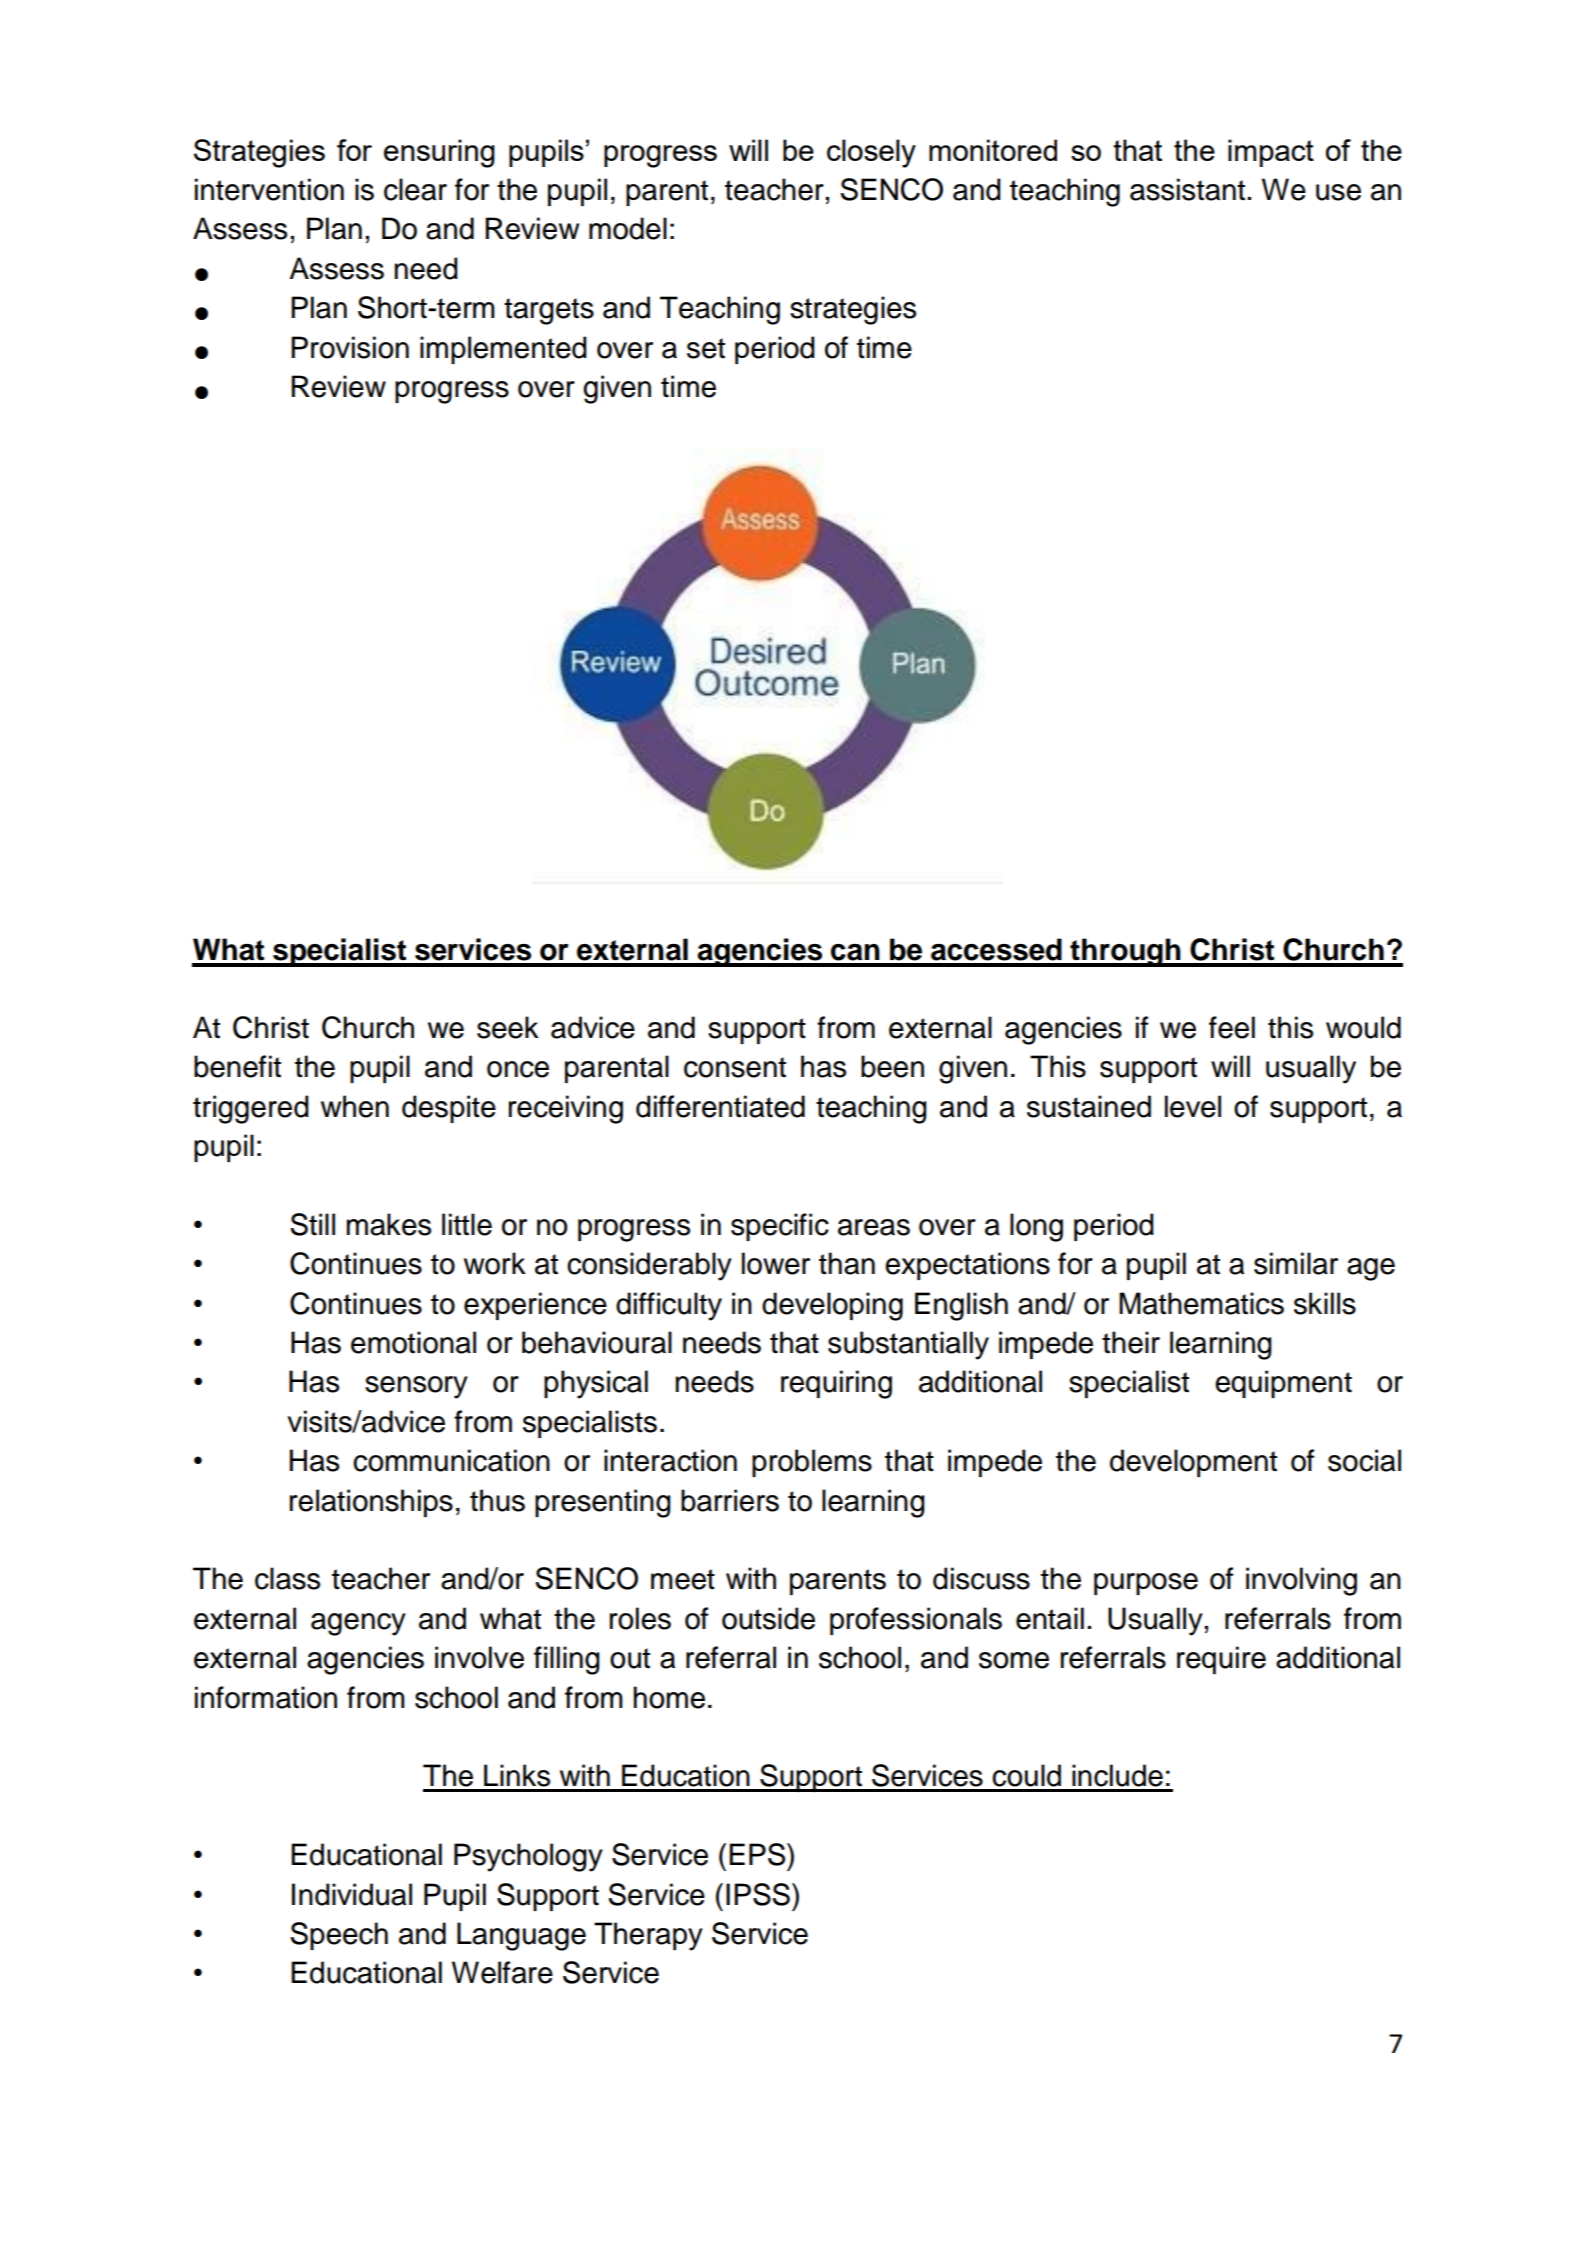  Describe the element at coordinates (735, 1067) in the image. I see `consent` at that location.
